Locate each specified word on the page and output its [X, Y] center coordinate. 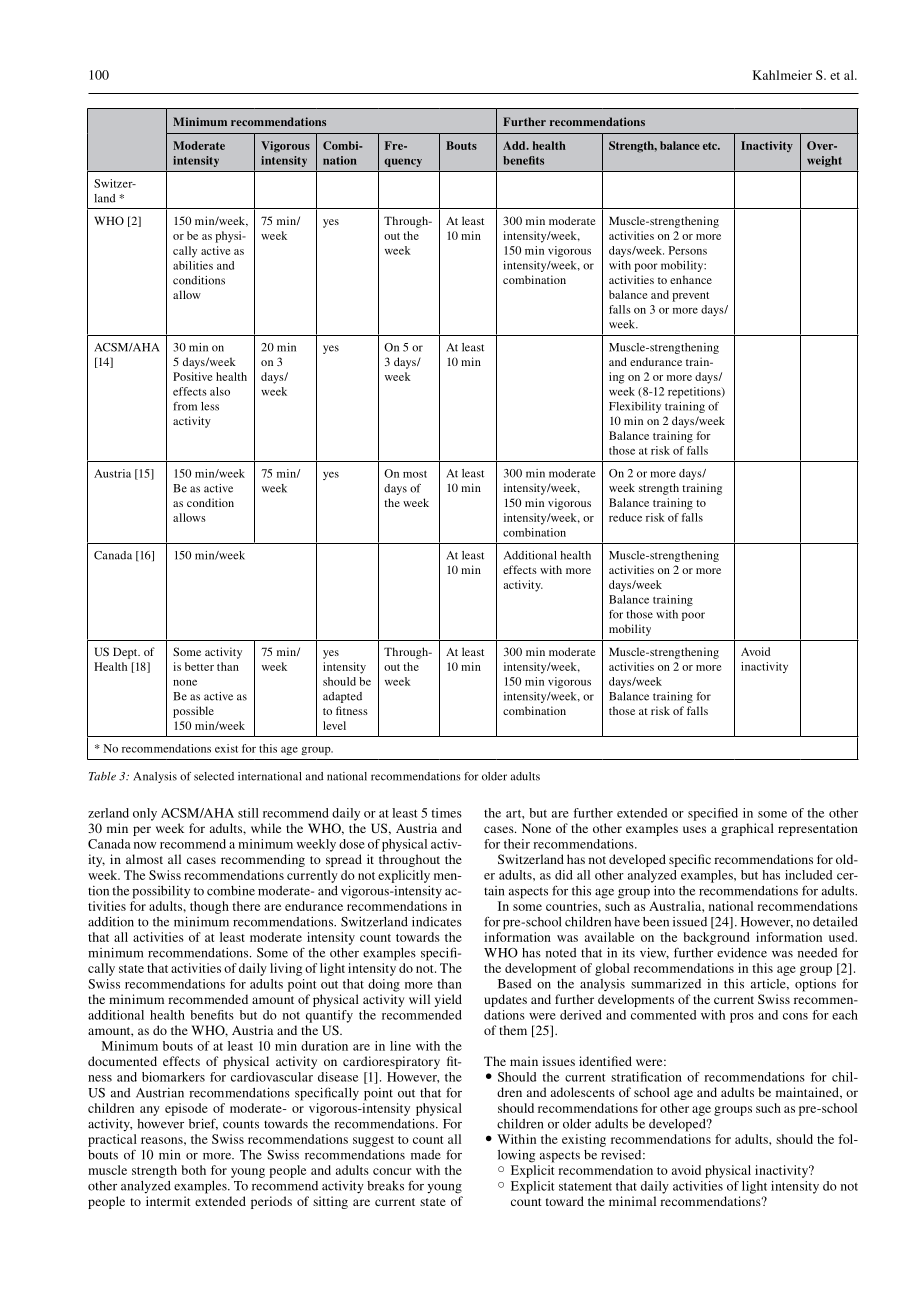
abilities [193, 265]
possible [193, 712]
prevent [690, 297]
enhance [691, 279]
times [446, 813]
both [193, 1170]
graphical [747, 829]
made [426, 1155]
